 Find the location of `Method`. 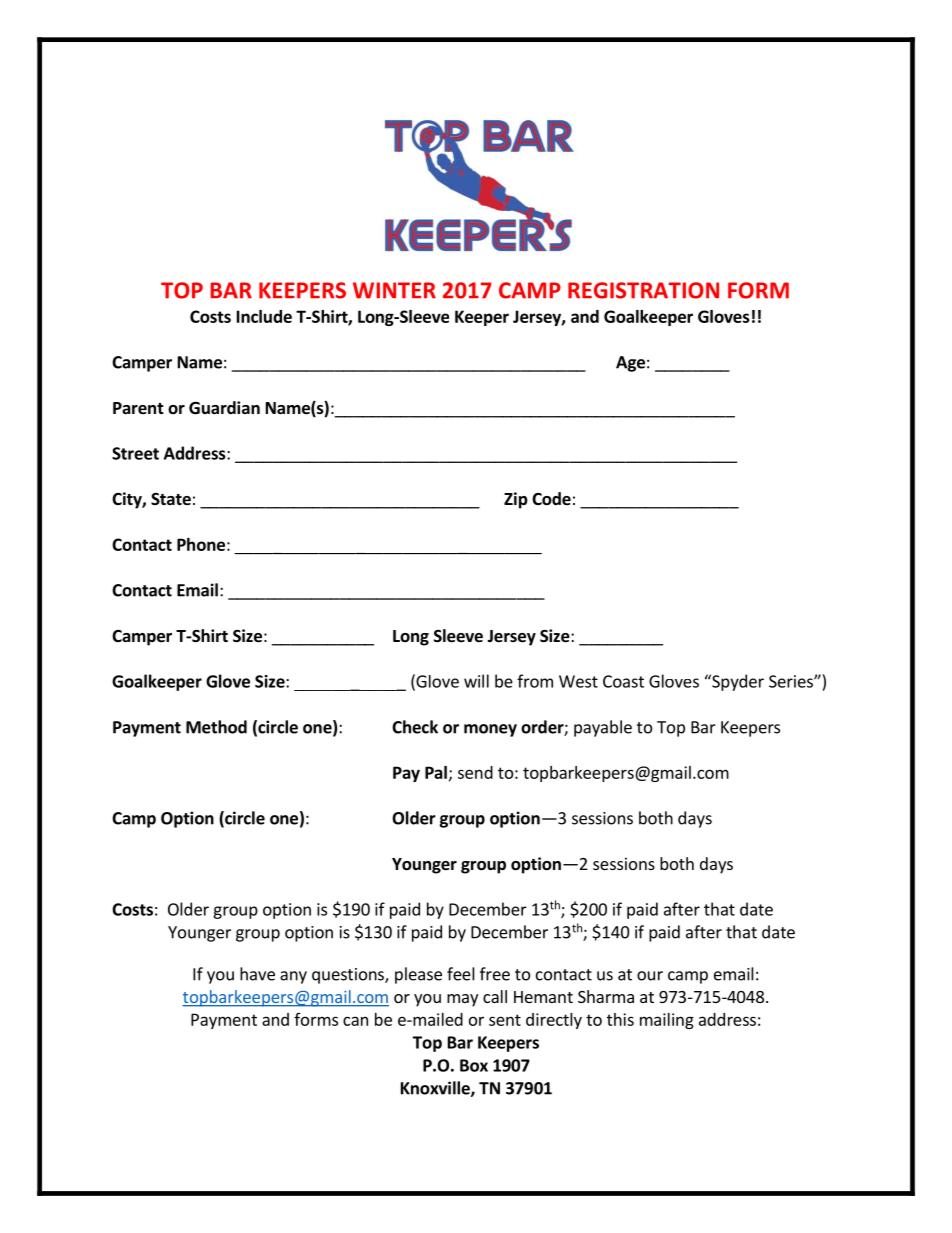

Method is located at coordinates (216, 727).
